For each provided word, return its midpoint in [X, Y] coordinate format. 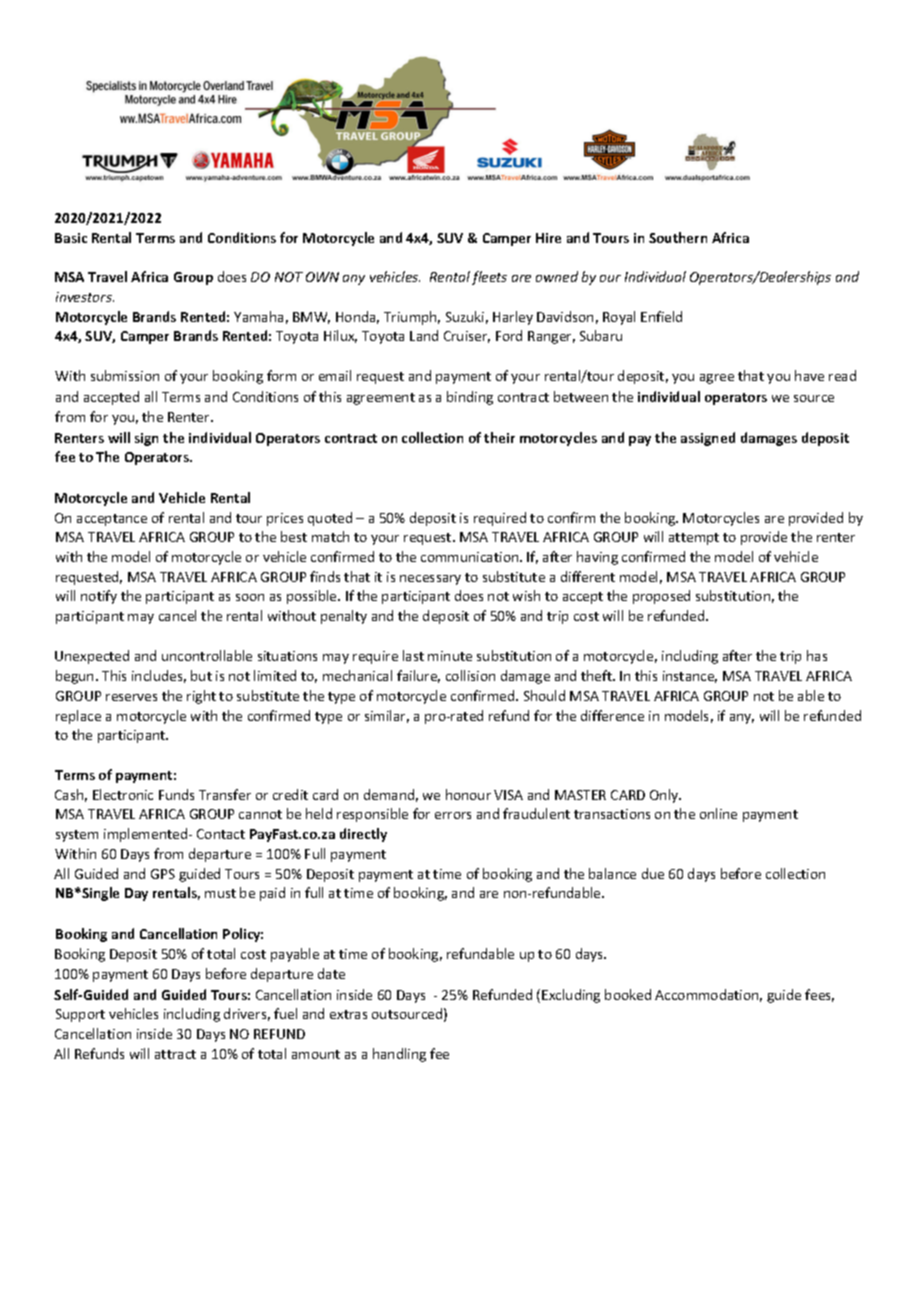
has [817, 655]
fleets [489, 278]
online [718, 813]
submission [125, 375]
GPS [163, 874]
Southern [678, 237]
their [499, 437]
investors [85, 297]
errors [453, 815]
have [809, 375]
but [201, 675]
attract [175, 1054]
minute [450, 656]
